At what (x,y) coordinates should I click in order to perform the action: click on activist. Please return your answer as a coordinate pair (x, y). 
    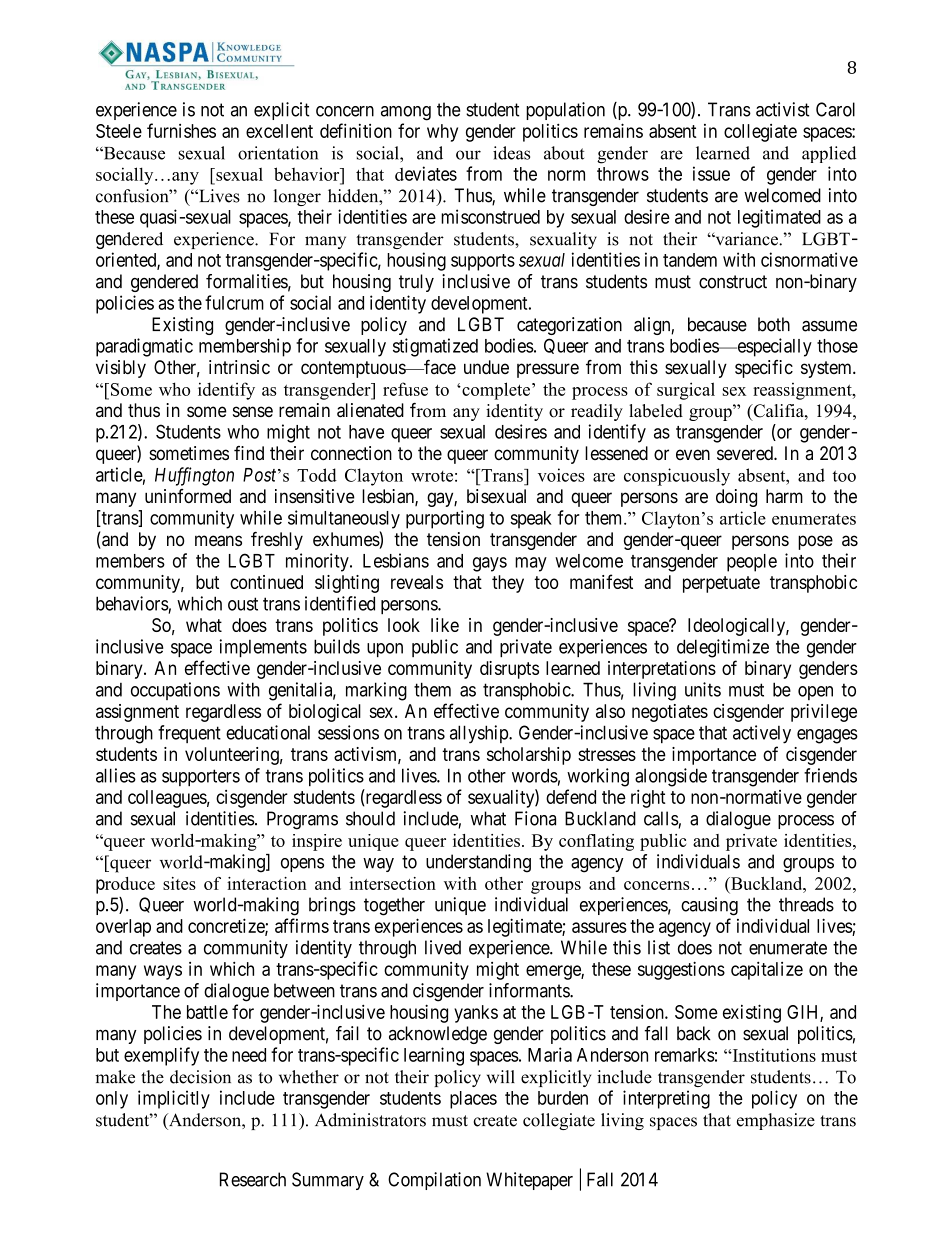
    Looking at the image, I should click on (782, 109).
